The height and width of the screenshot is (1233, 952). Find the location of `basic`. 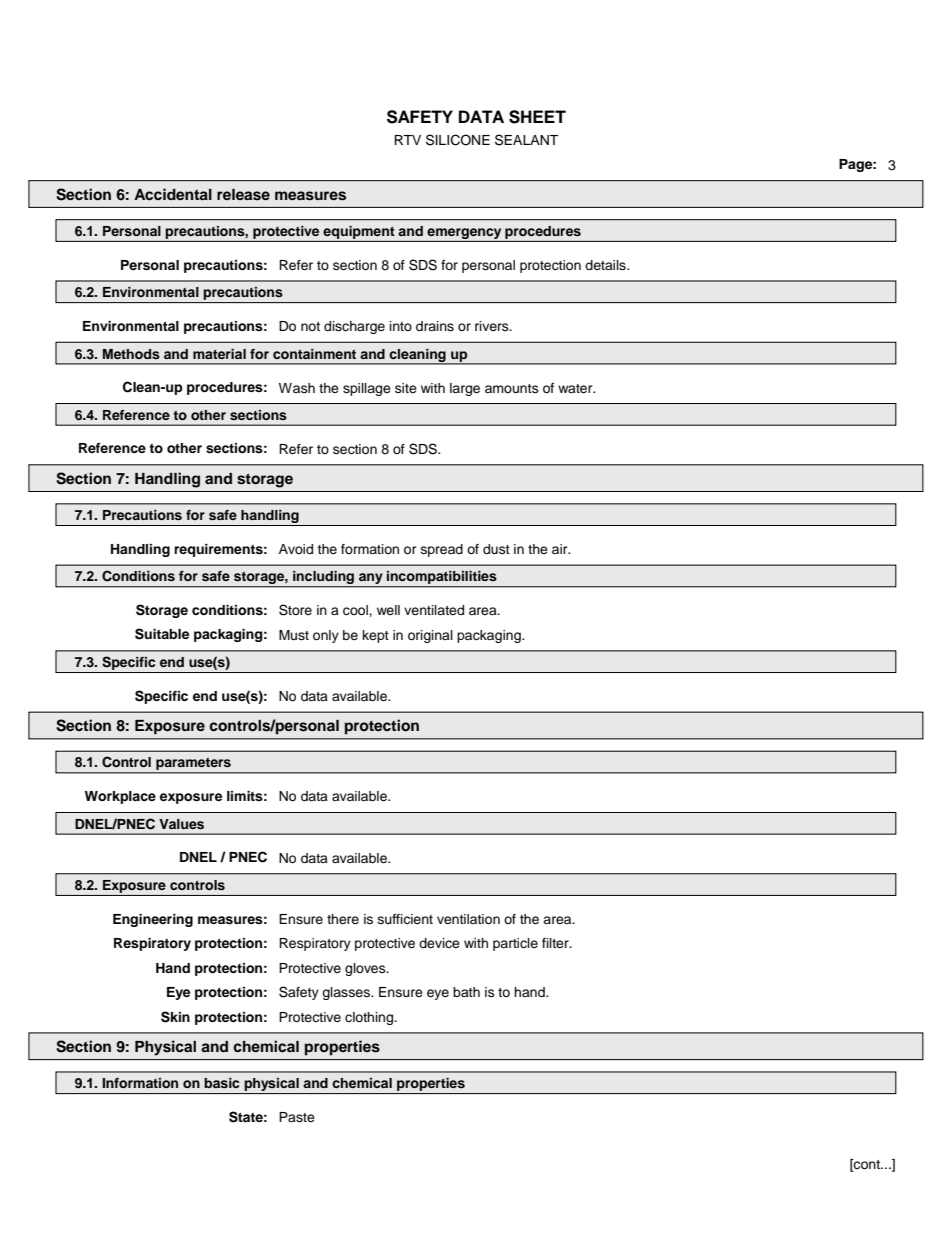

basic is located at coordinates (221, 1083).
